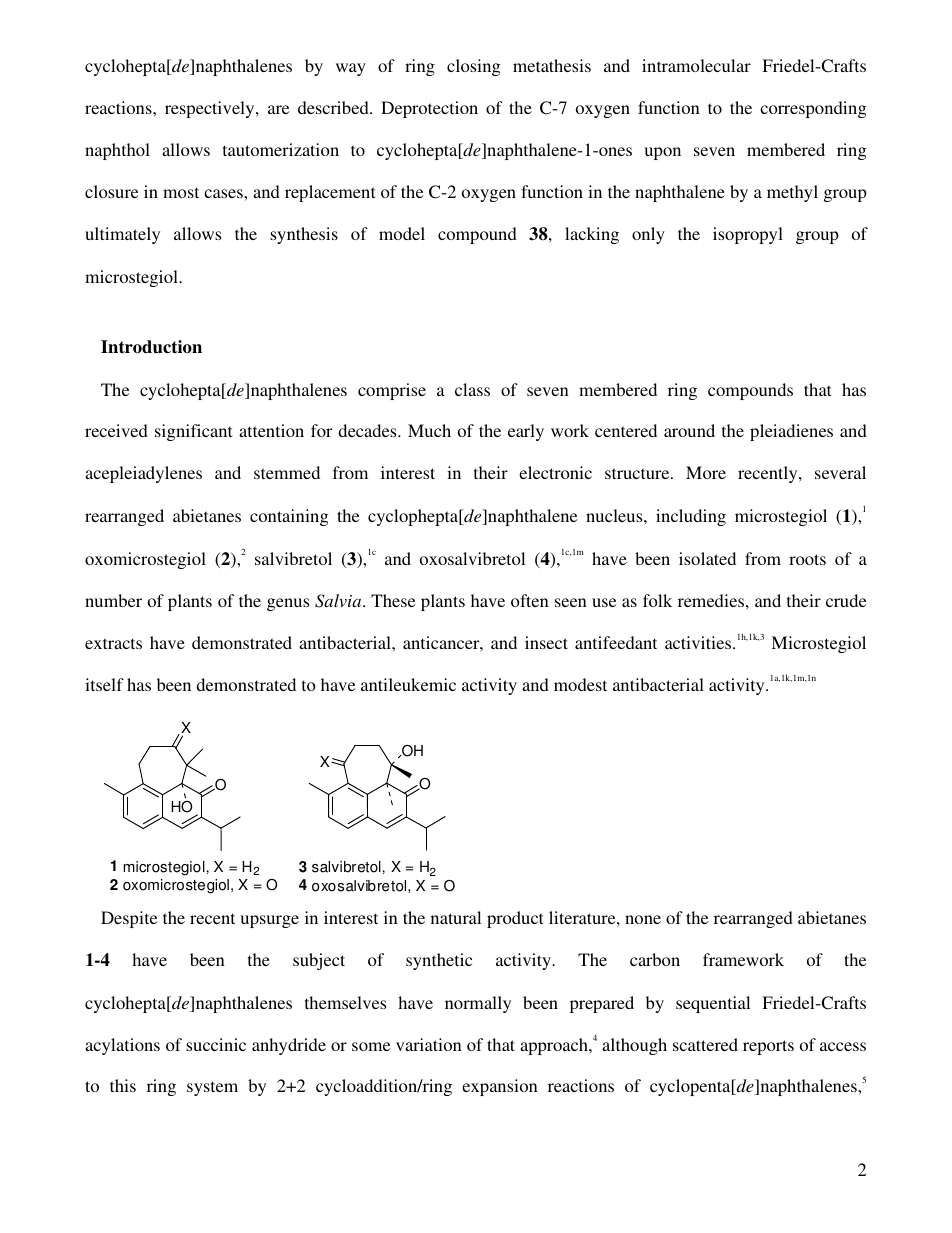 Image resolution: width=952 pixels, height=1233 pixels. I want to click on Introduction, so click(151, 347).
